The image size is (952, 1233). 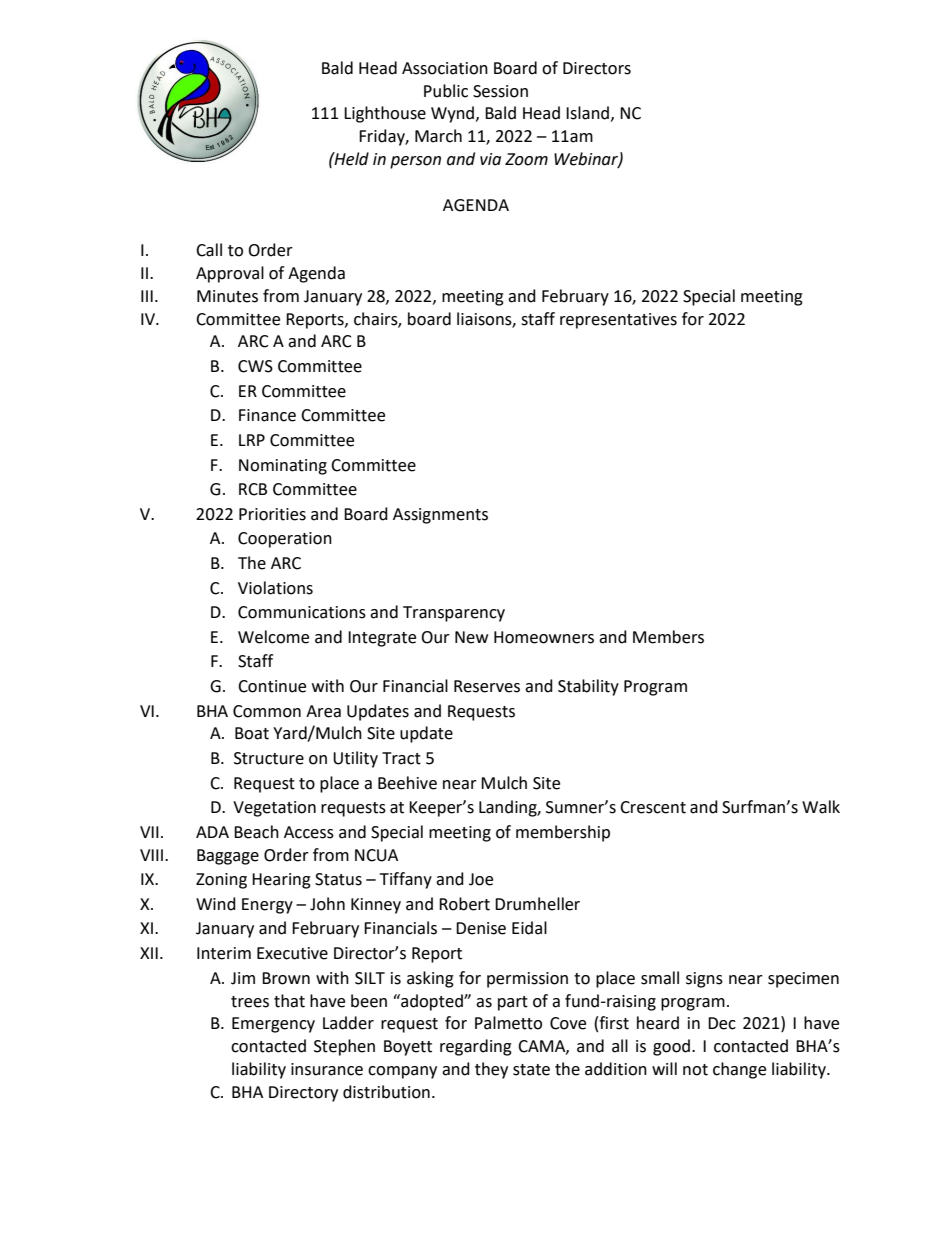 I want to click on they, so click(x=491, y=1070).
